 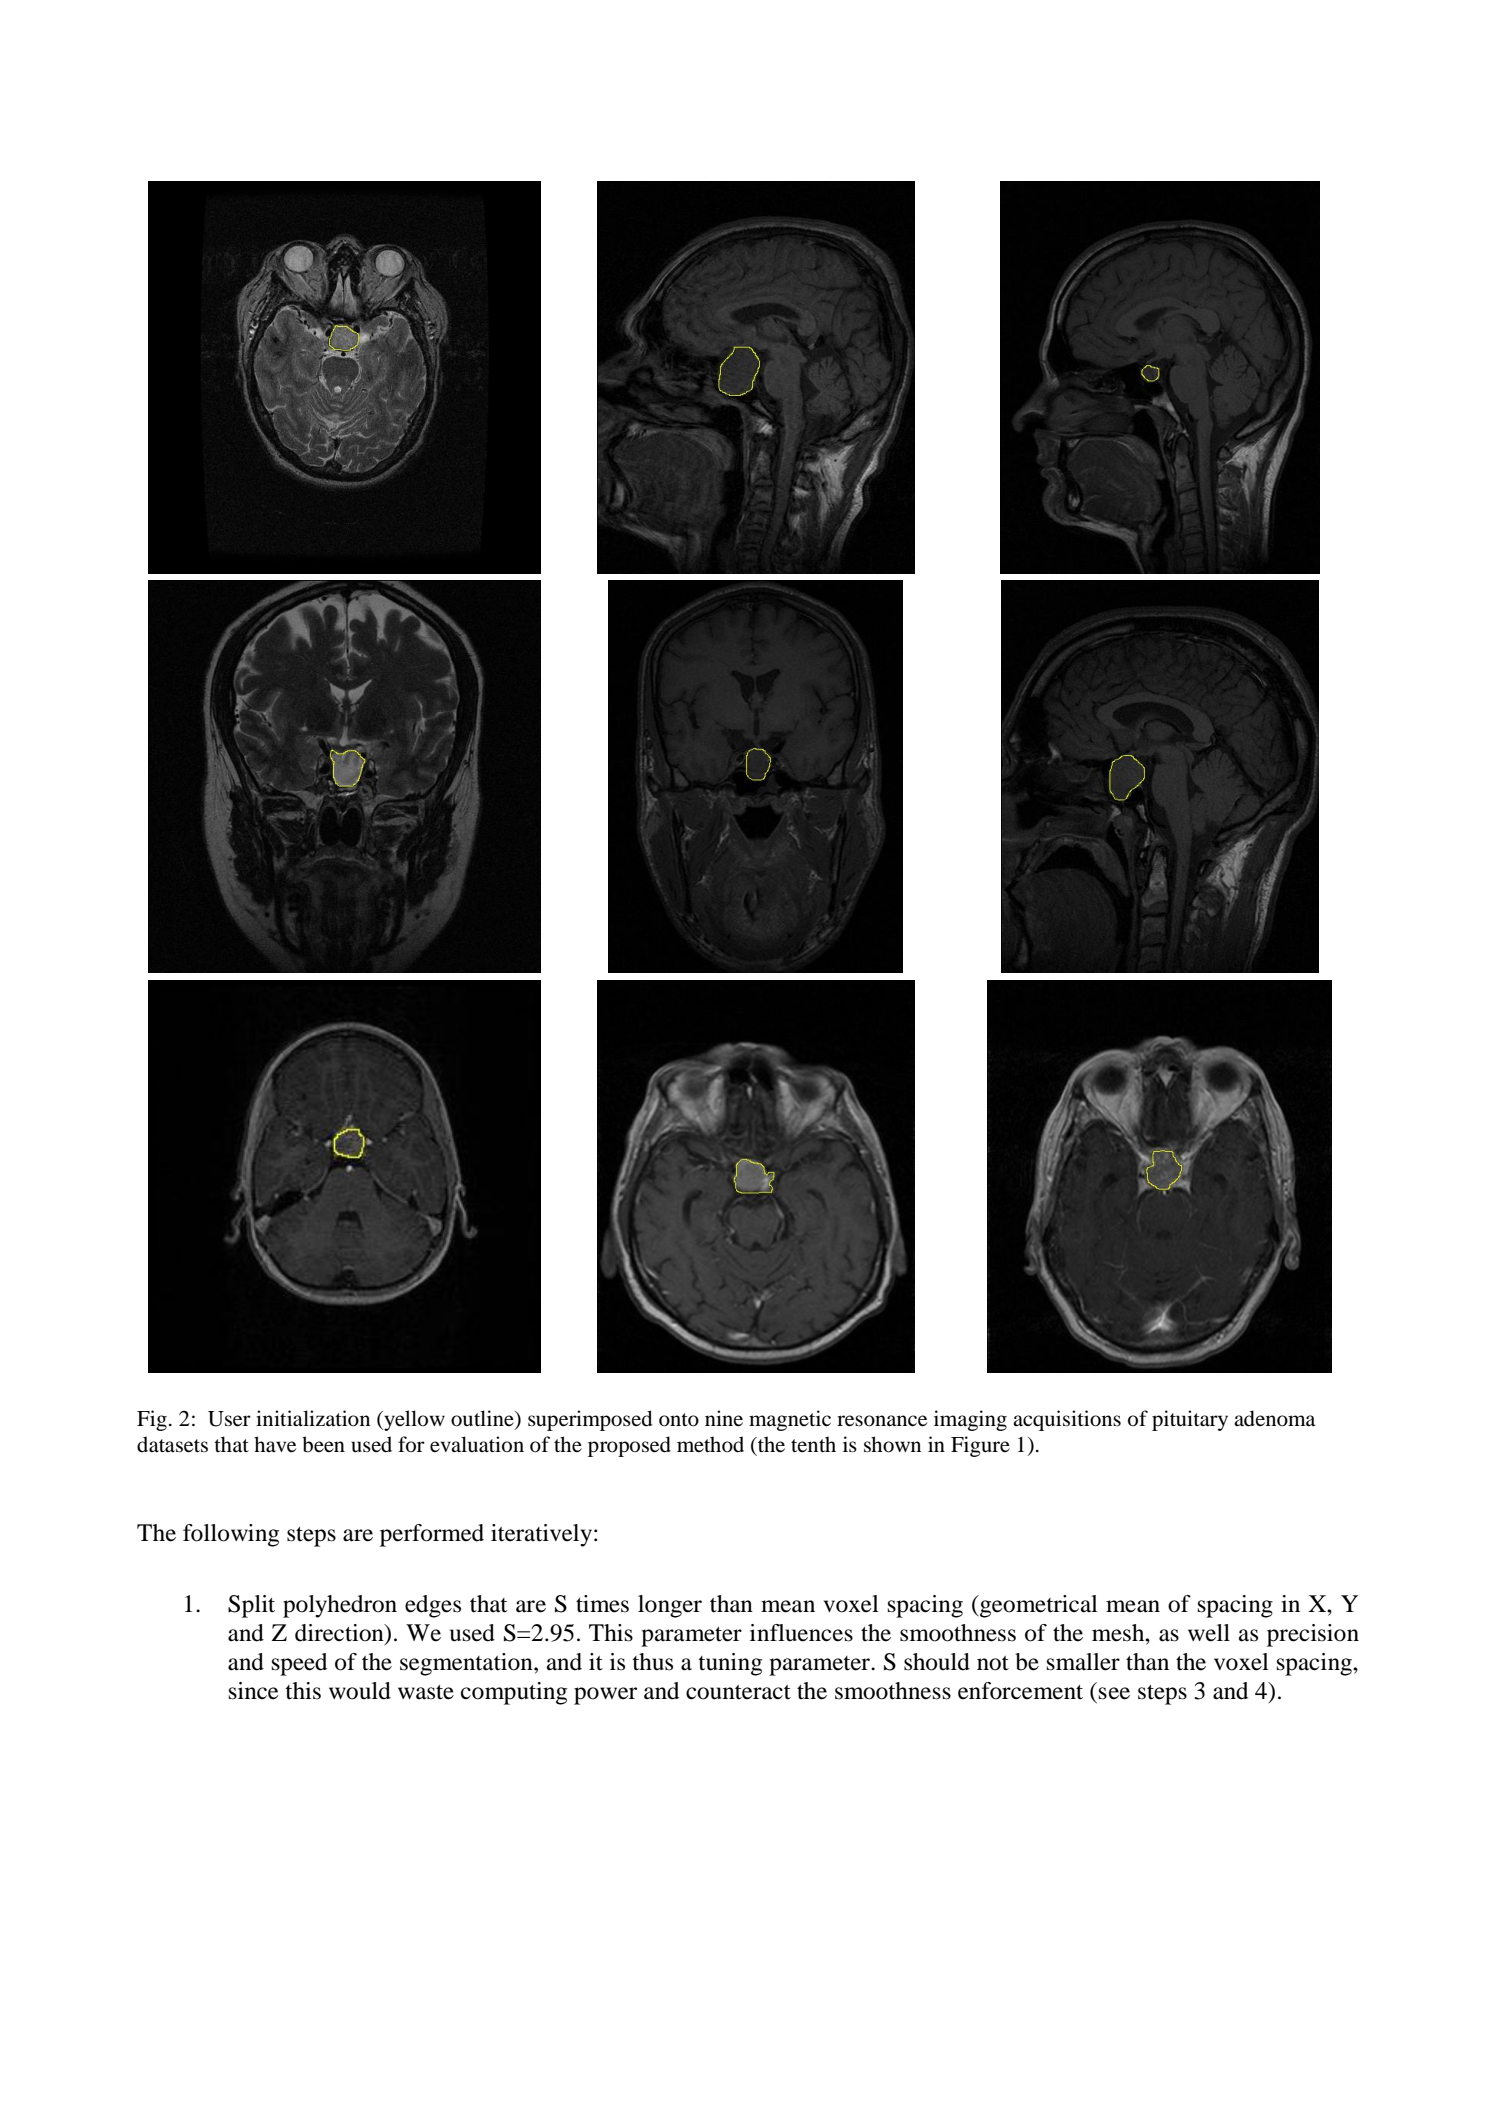 What do you see at coordinates (231, 1535) in the page?
I see `following` at bounding box center [231, 1535].
